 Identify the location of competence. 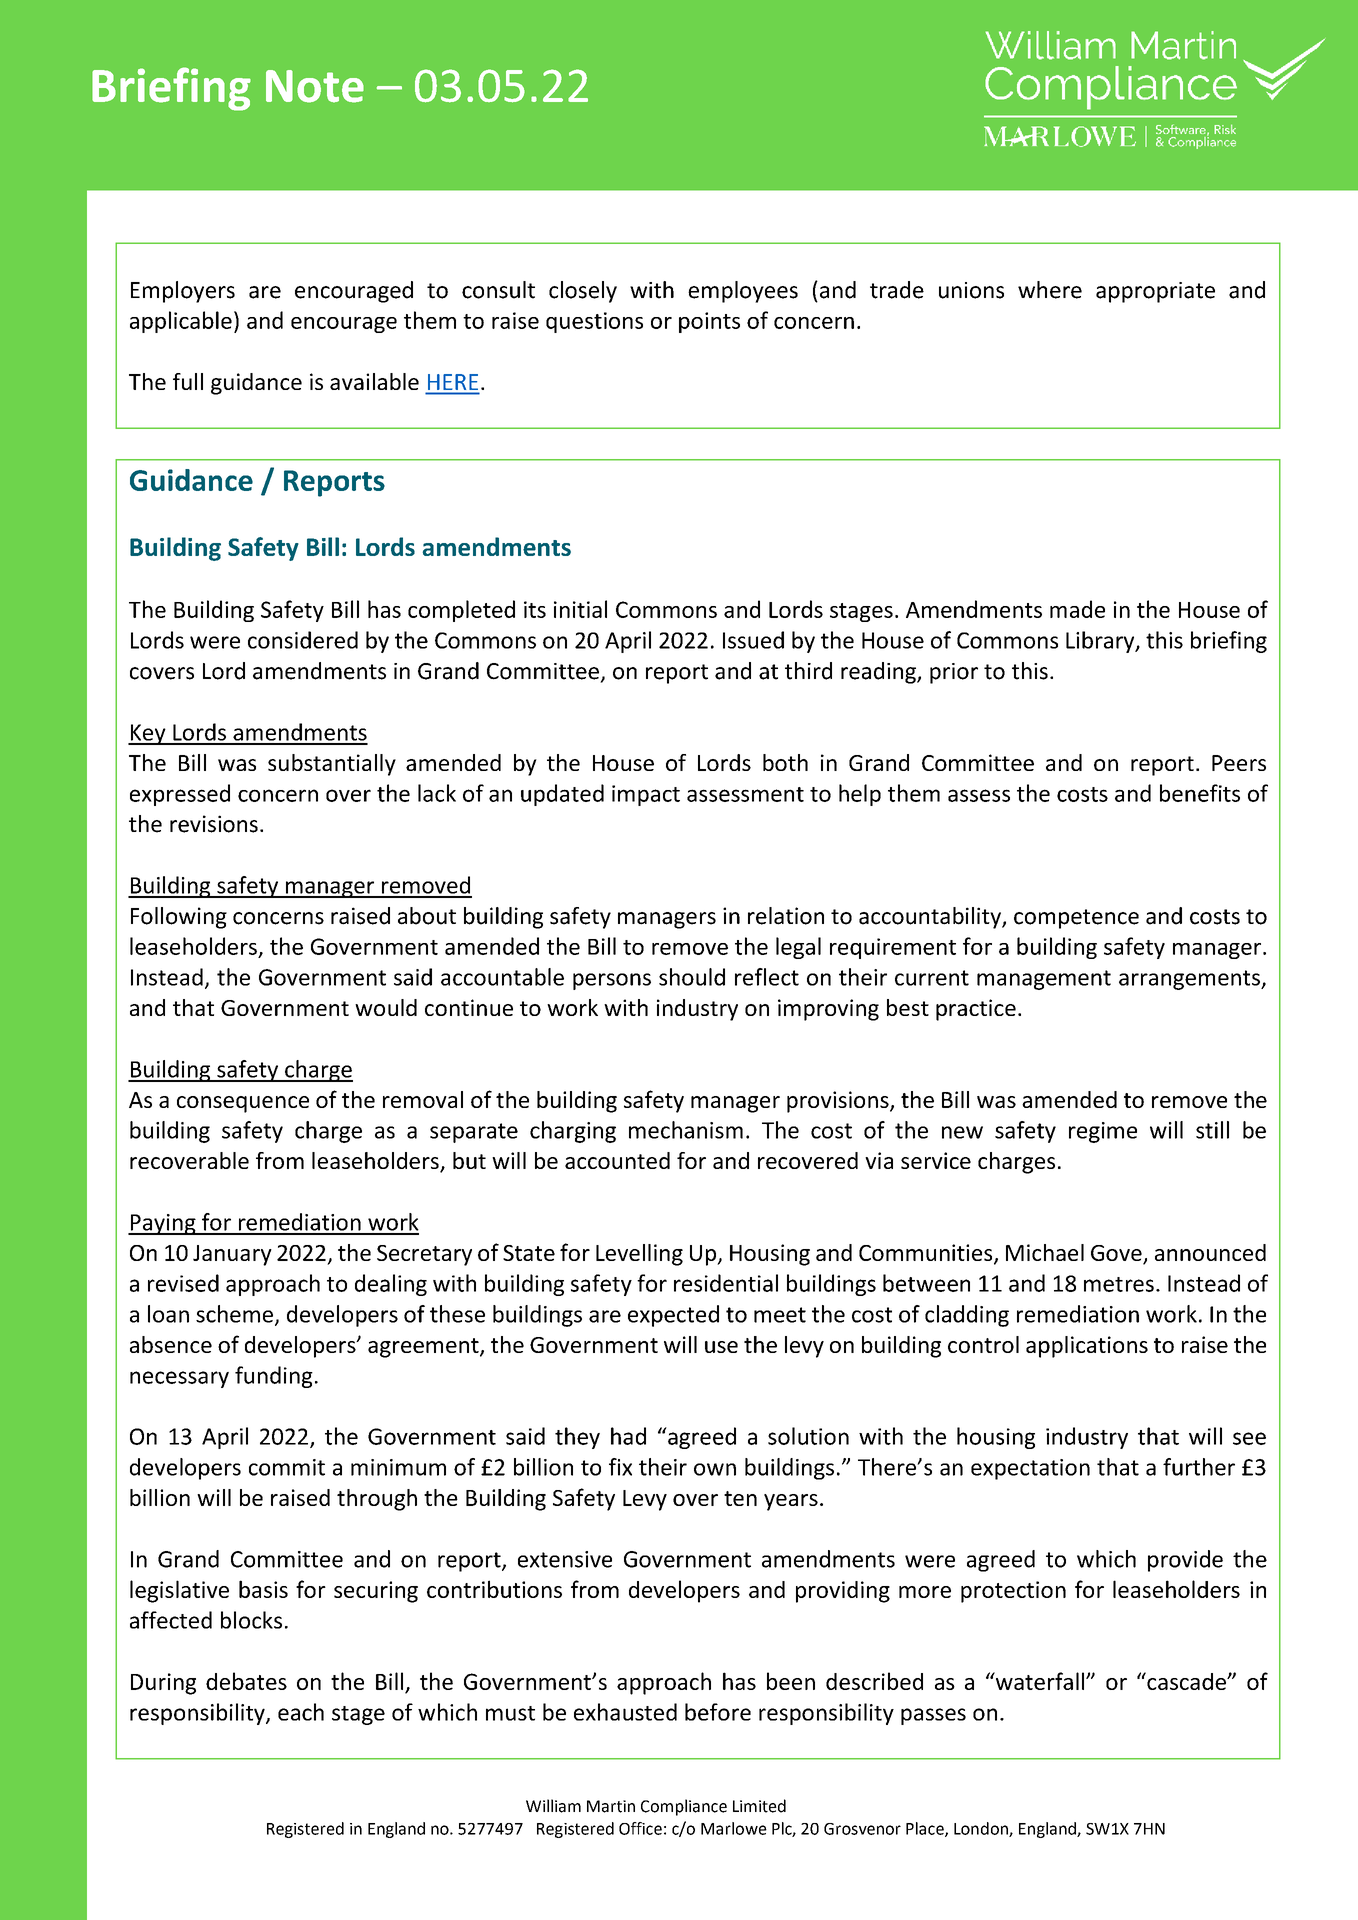
(1076, 919).
